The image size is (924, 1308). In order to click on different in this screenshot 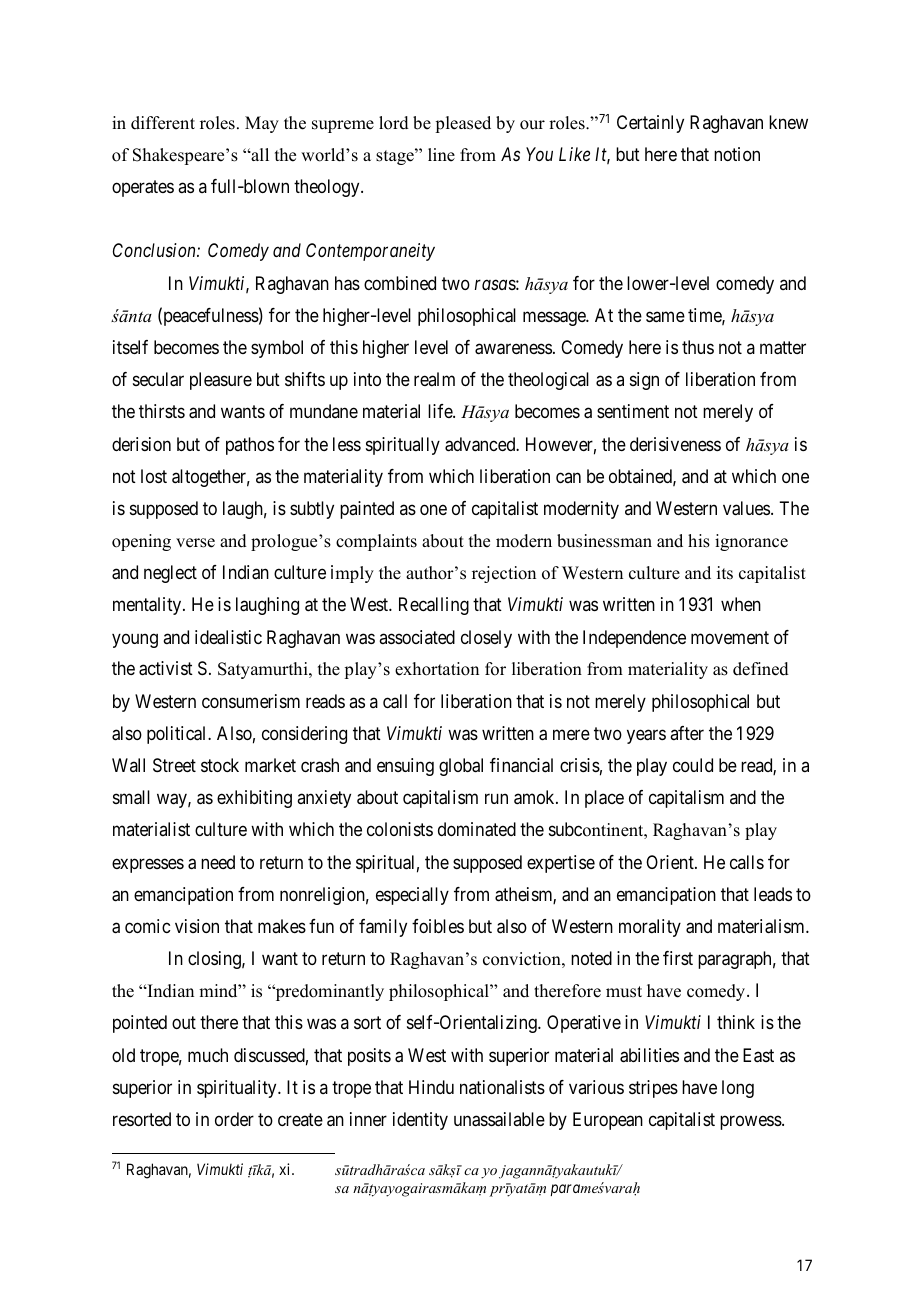, I will do `click(163, 123)`.
